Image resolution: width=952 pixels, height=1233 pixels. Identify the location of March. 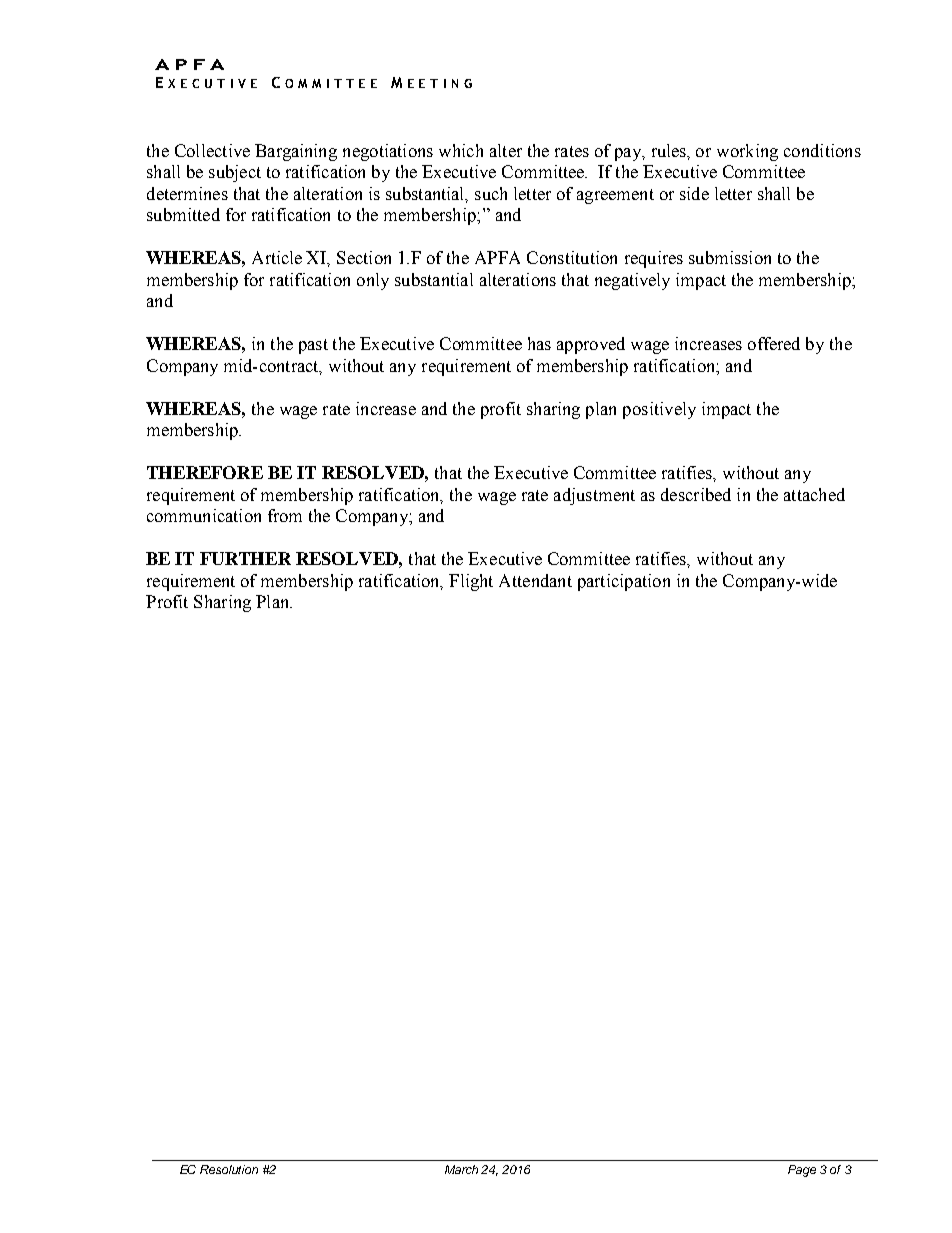
(461, 1169).
